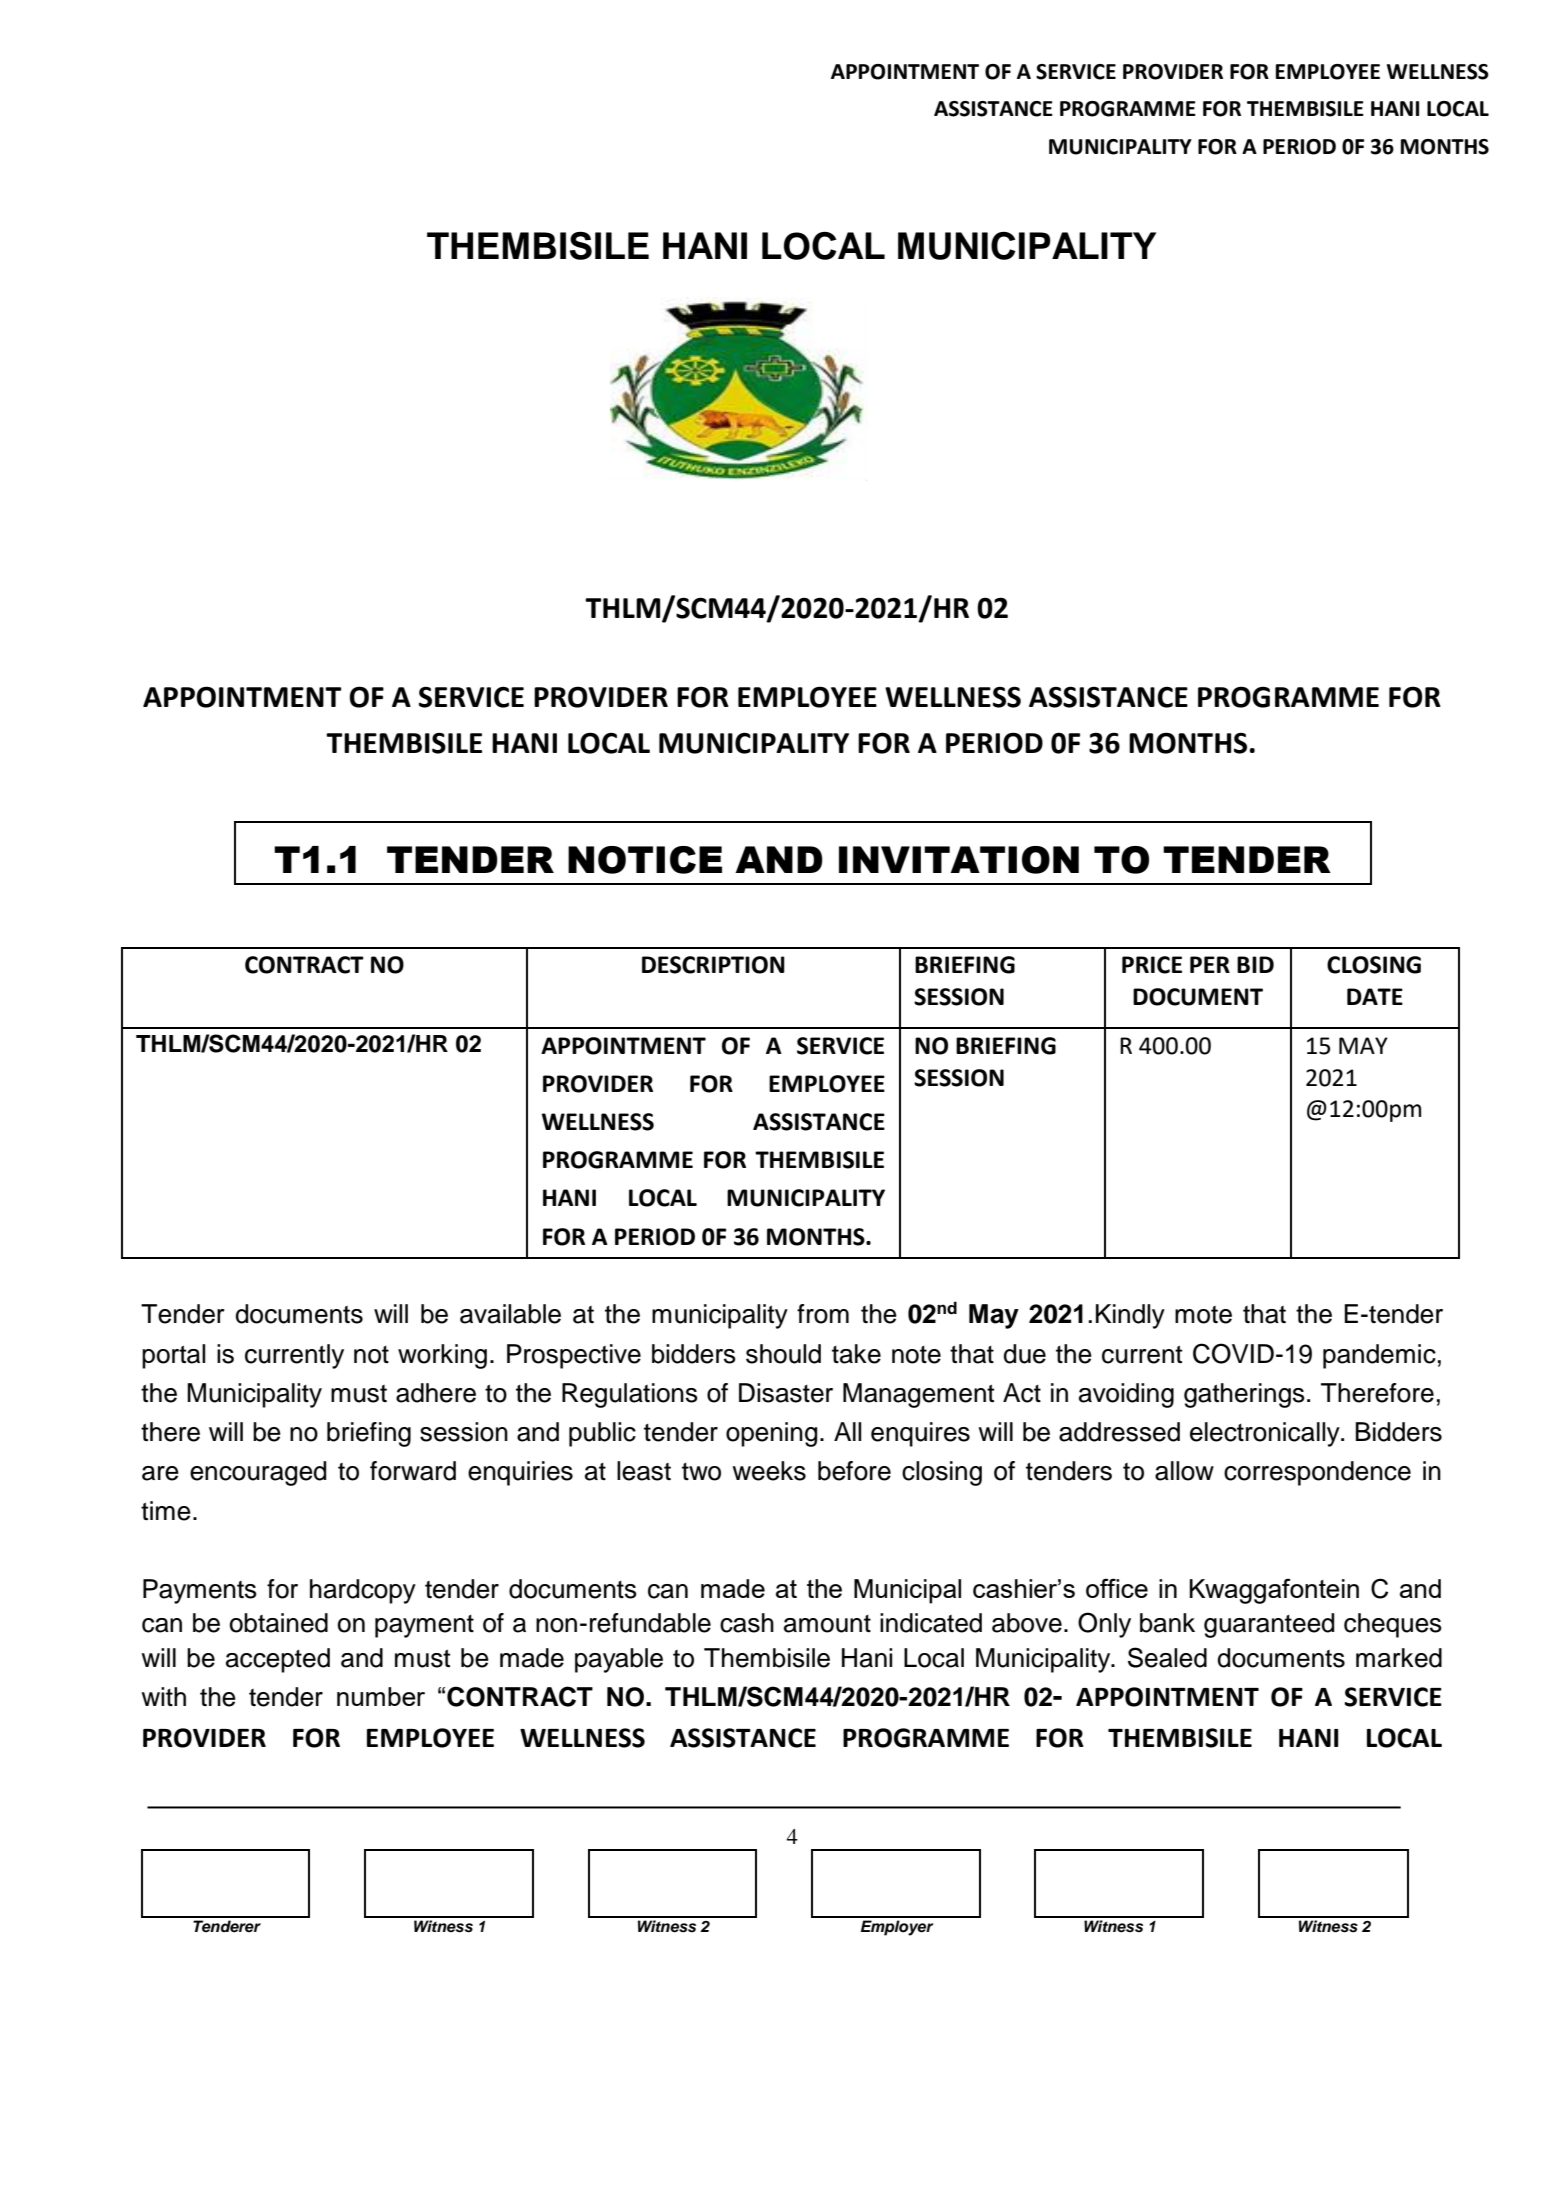 This page has height=2212, width=1564. I want to click on hardcopy, so click(363, 1591).
